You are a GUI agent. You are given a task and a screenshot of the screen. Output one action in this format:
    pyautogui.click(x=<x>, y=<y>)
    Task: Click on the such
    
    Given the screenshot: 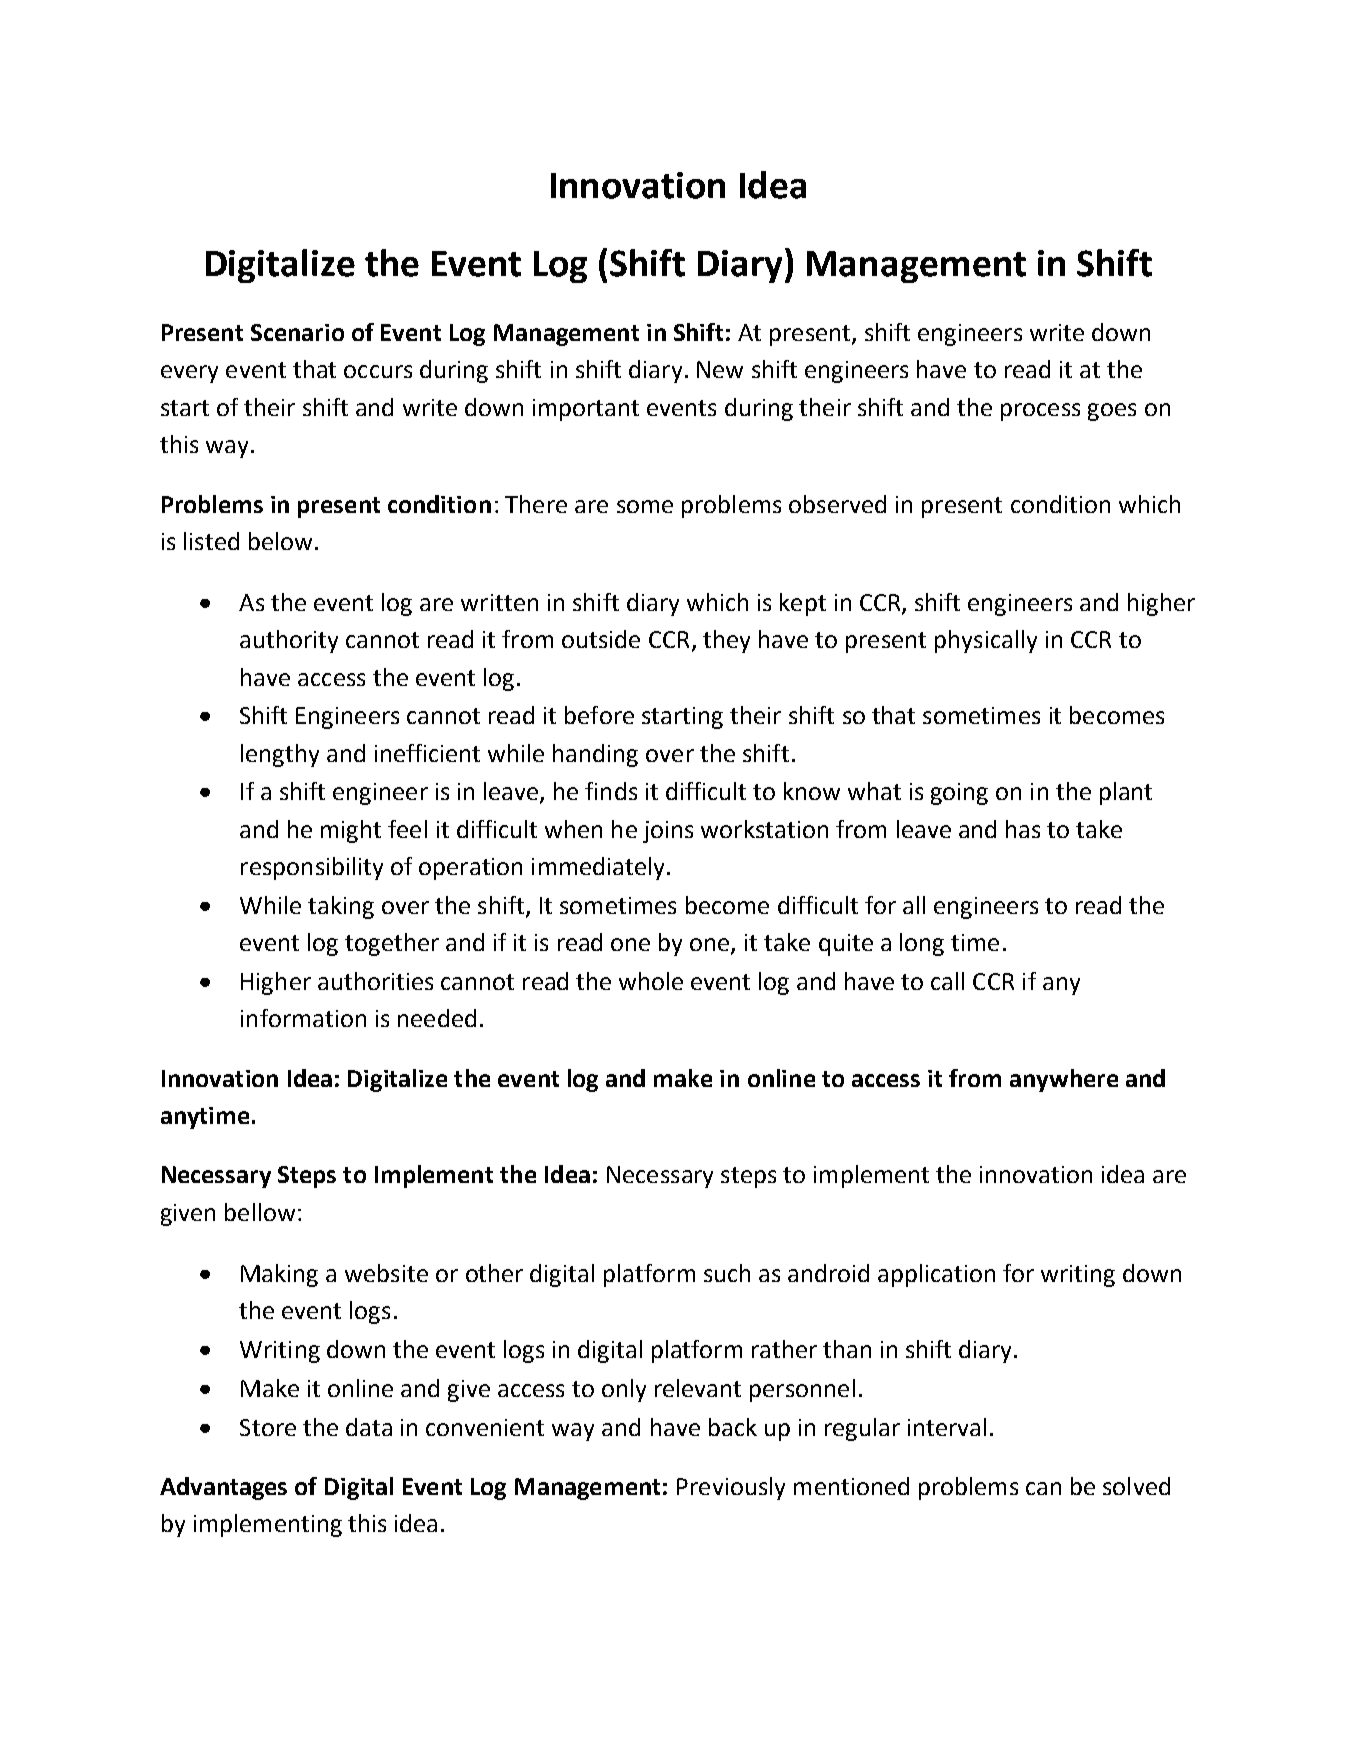 What is the action you would take?
    pyautogui.click(x=727, y=1273)
